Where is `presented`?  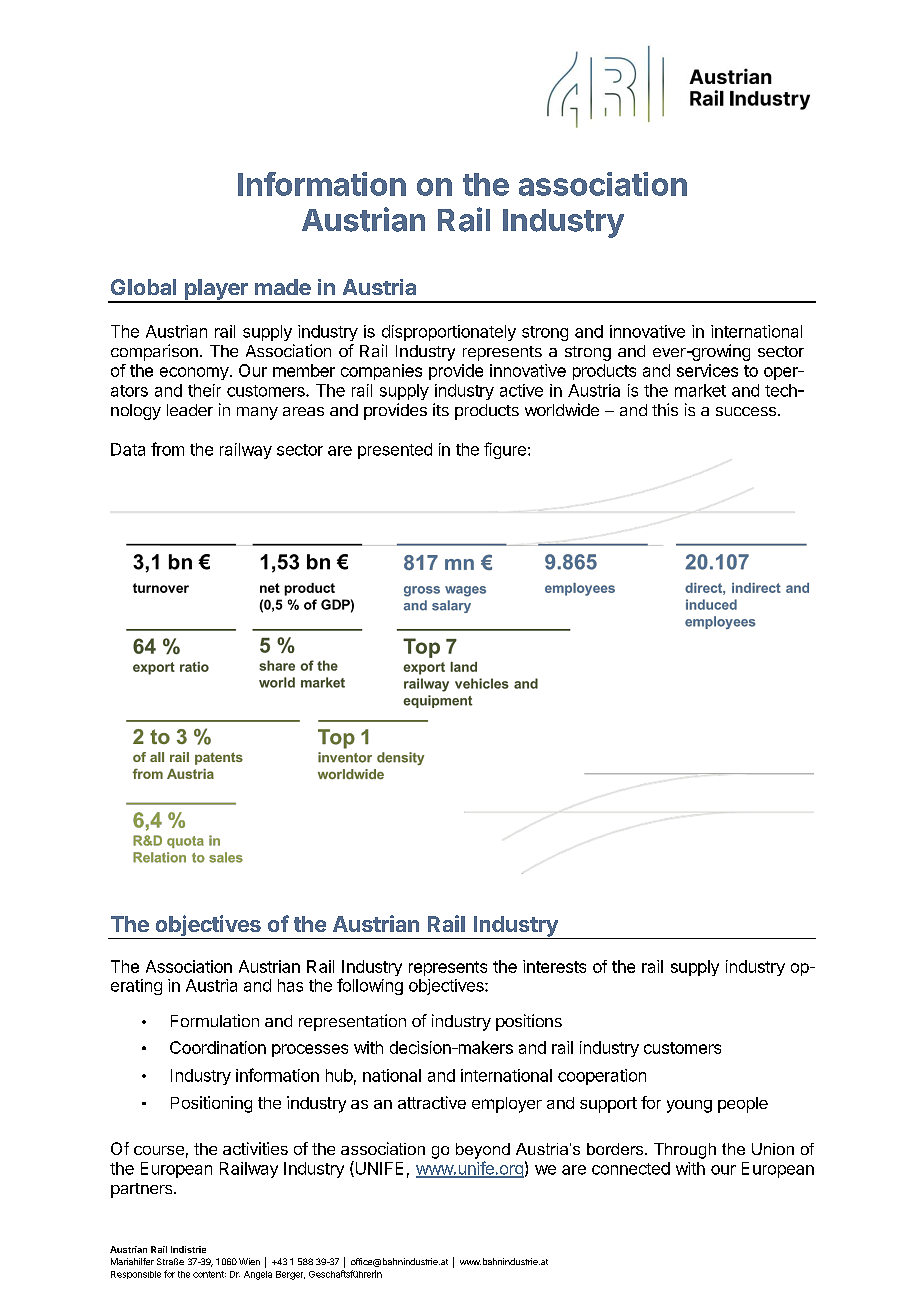
presented is located at coordinates (395, 451).
